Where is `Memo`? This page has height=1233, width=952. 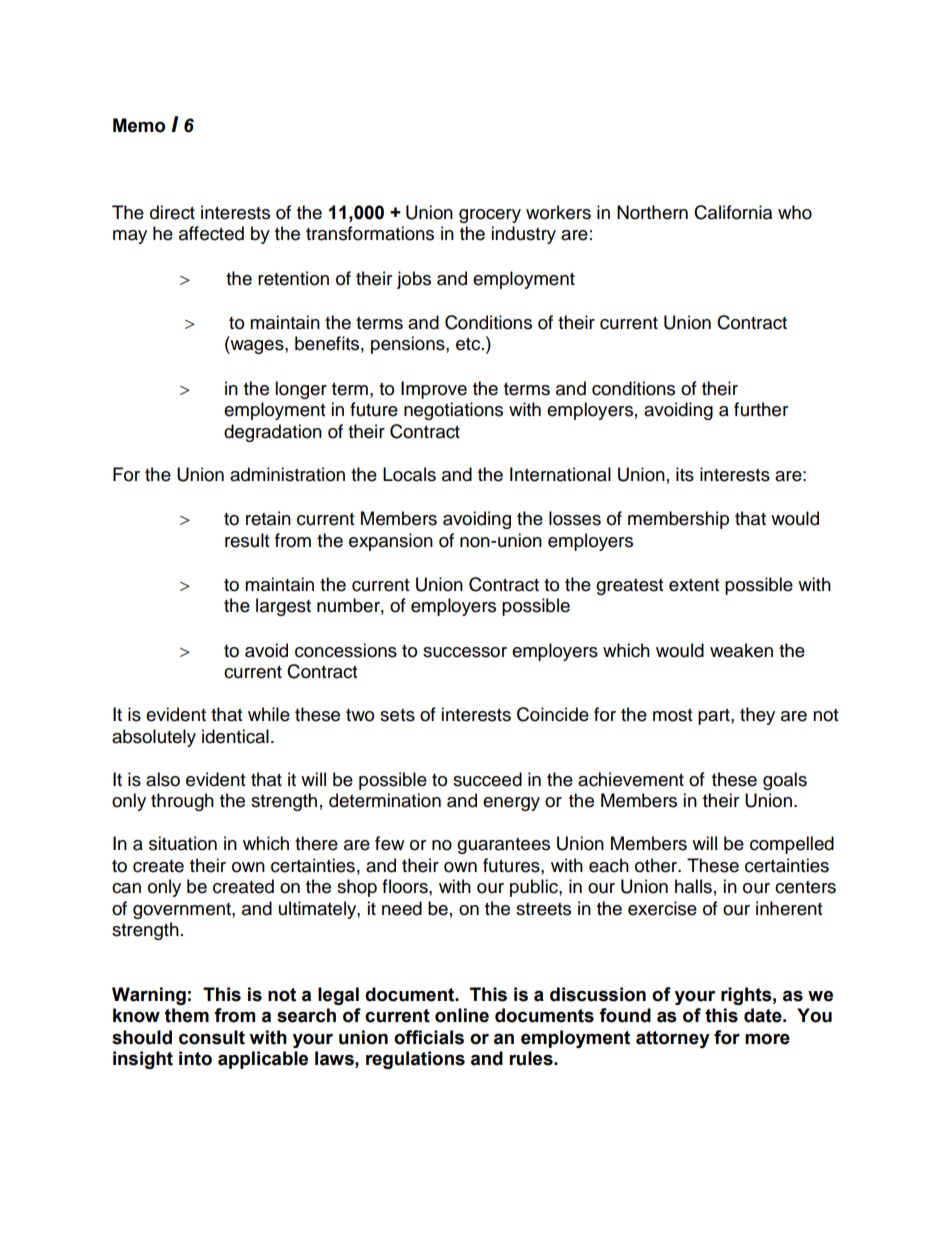 Memo is located at coordinates (139, 125).
